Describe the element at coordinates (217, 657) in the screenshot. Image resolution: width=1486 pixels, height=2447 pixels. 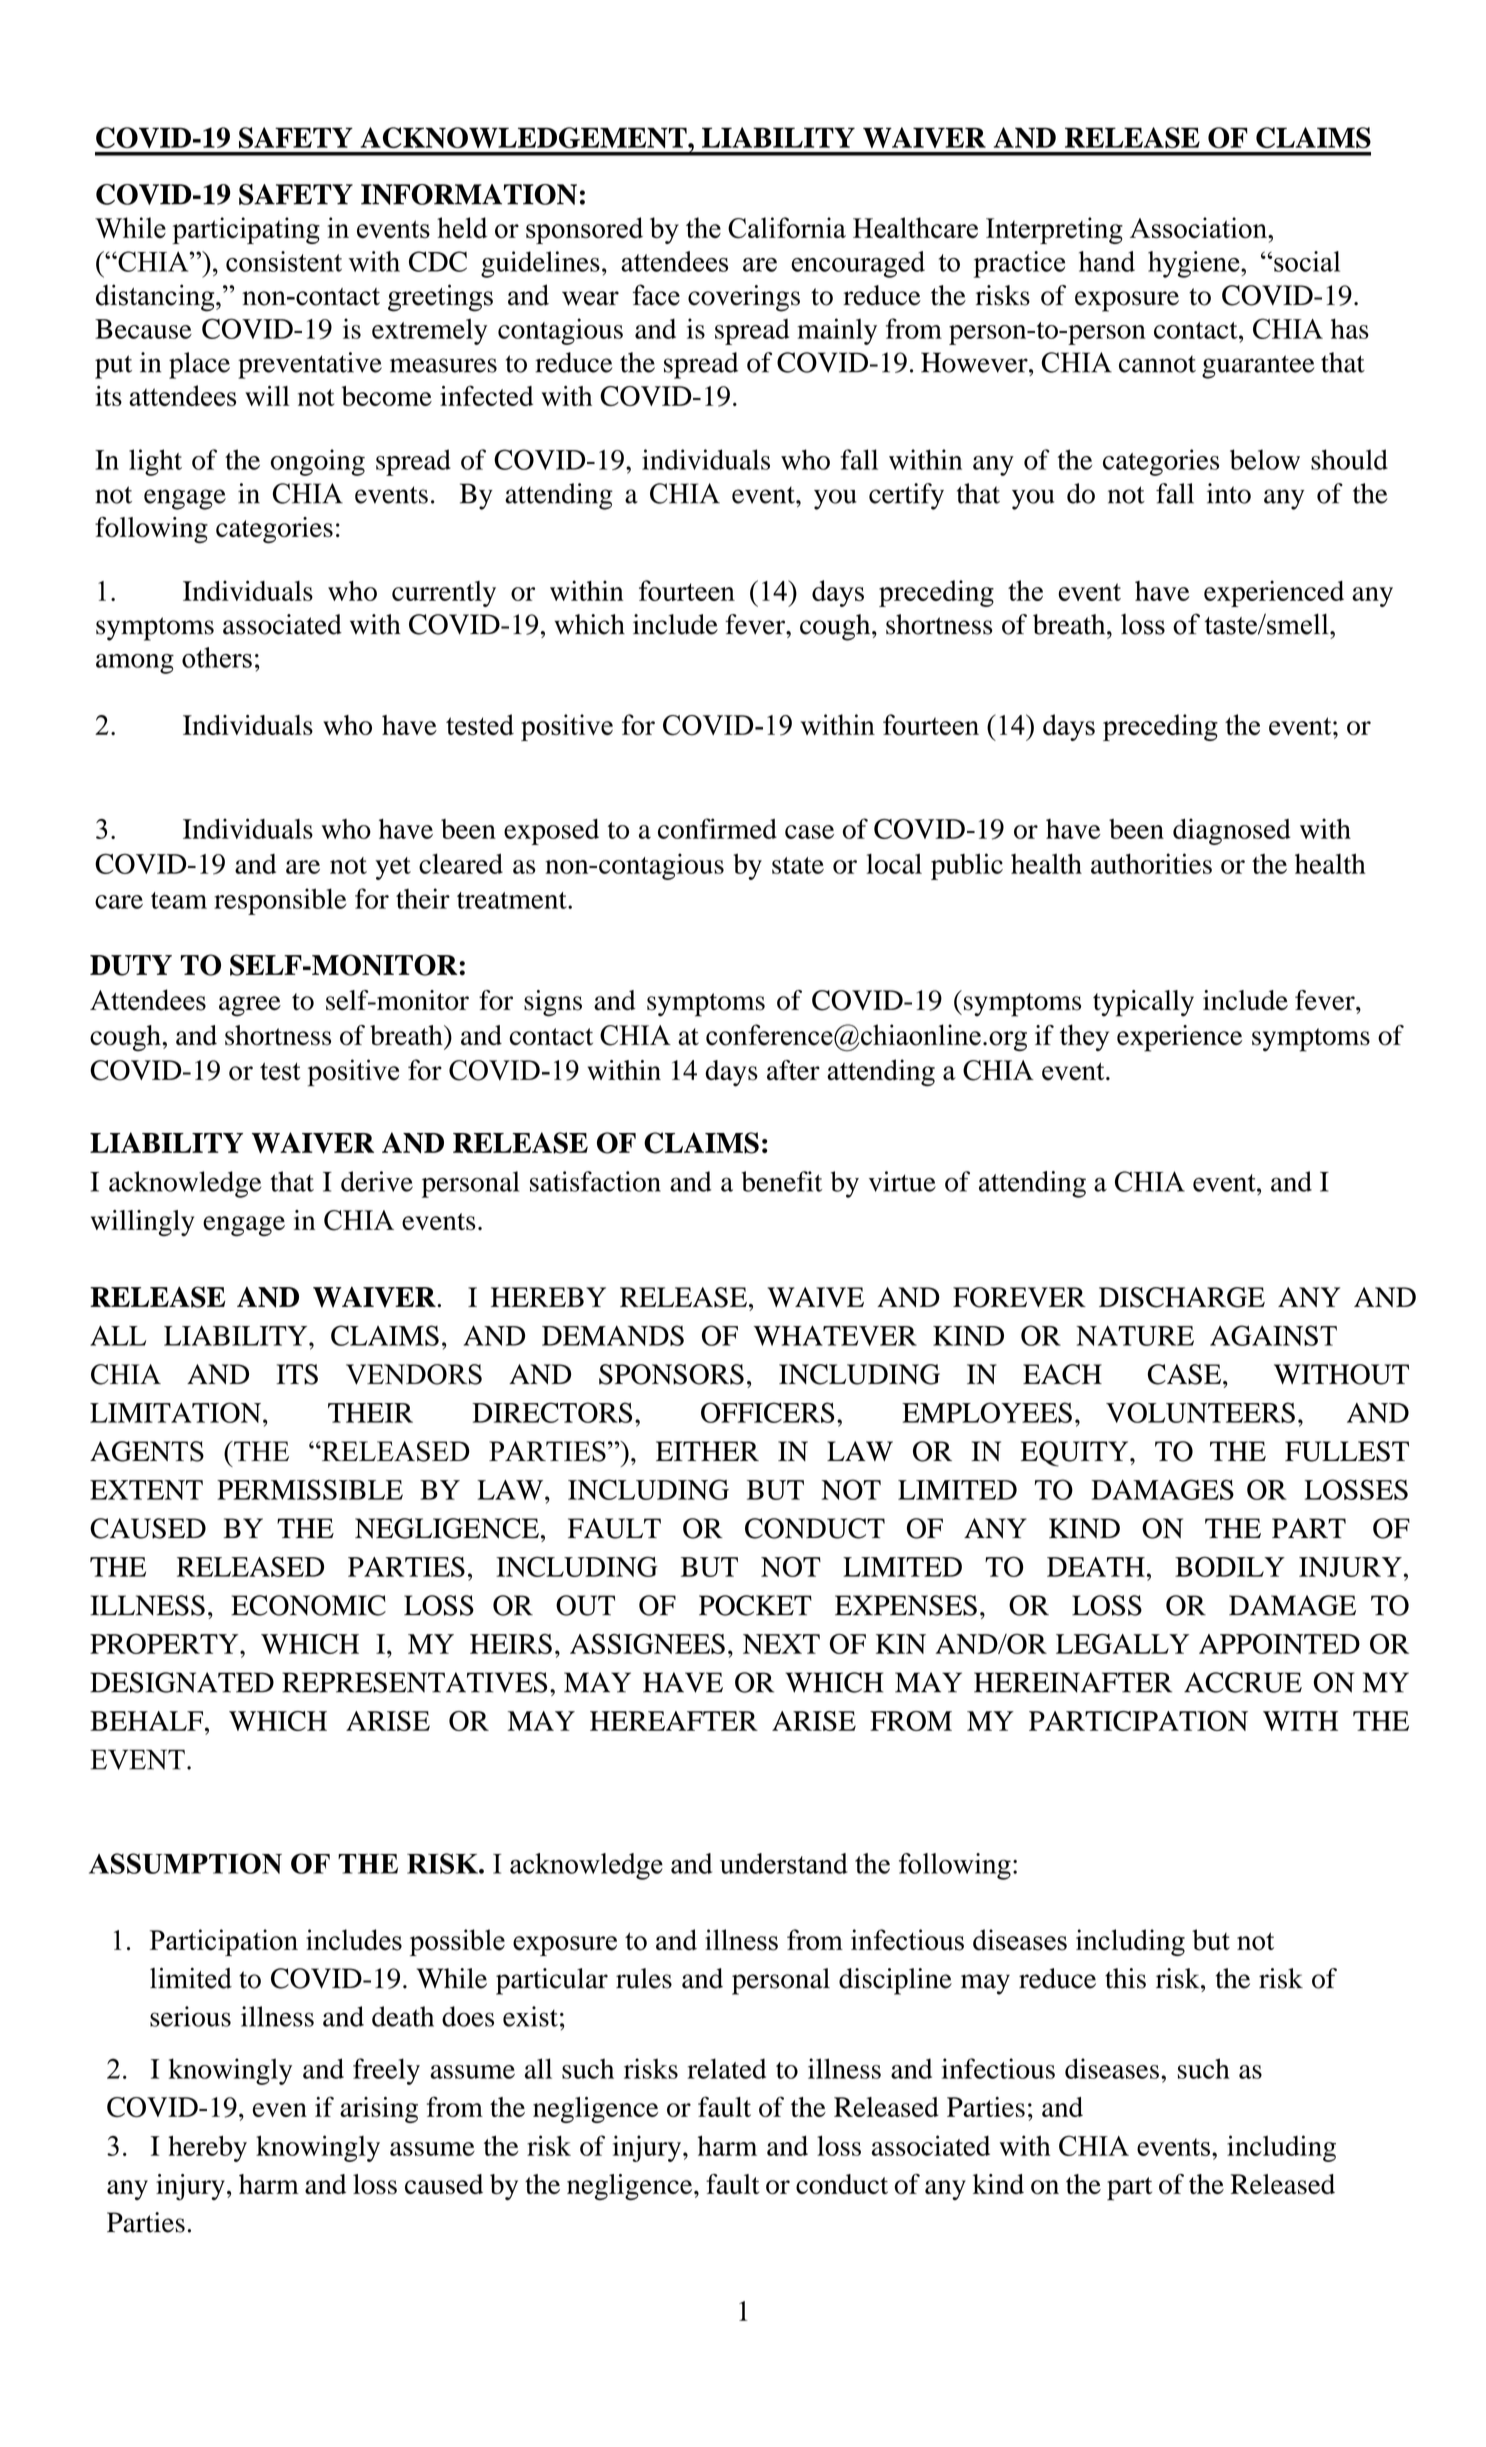
I see `others` at that location.
